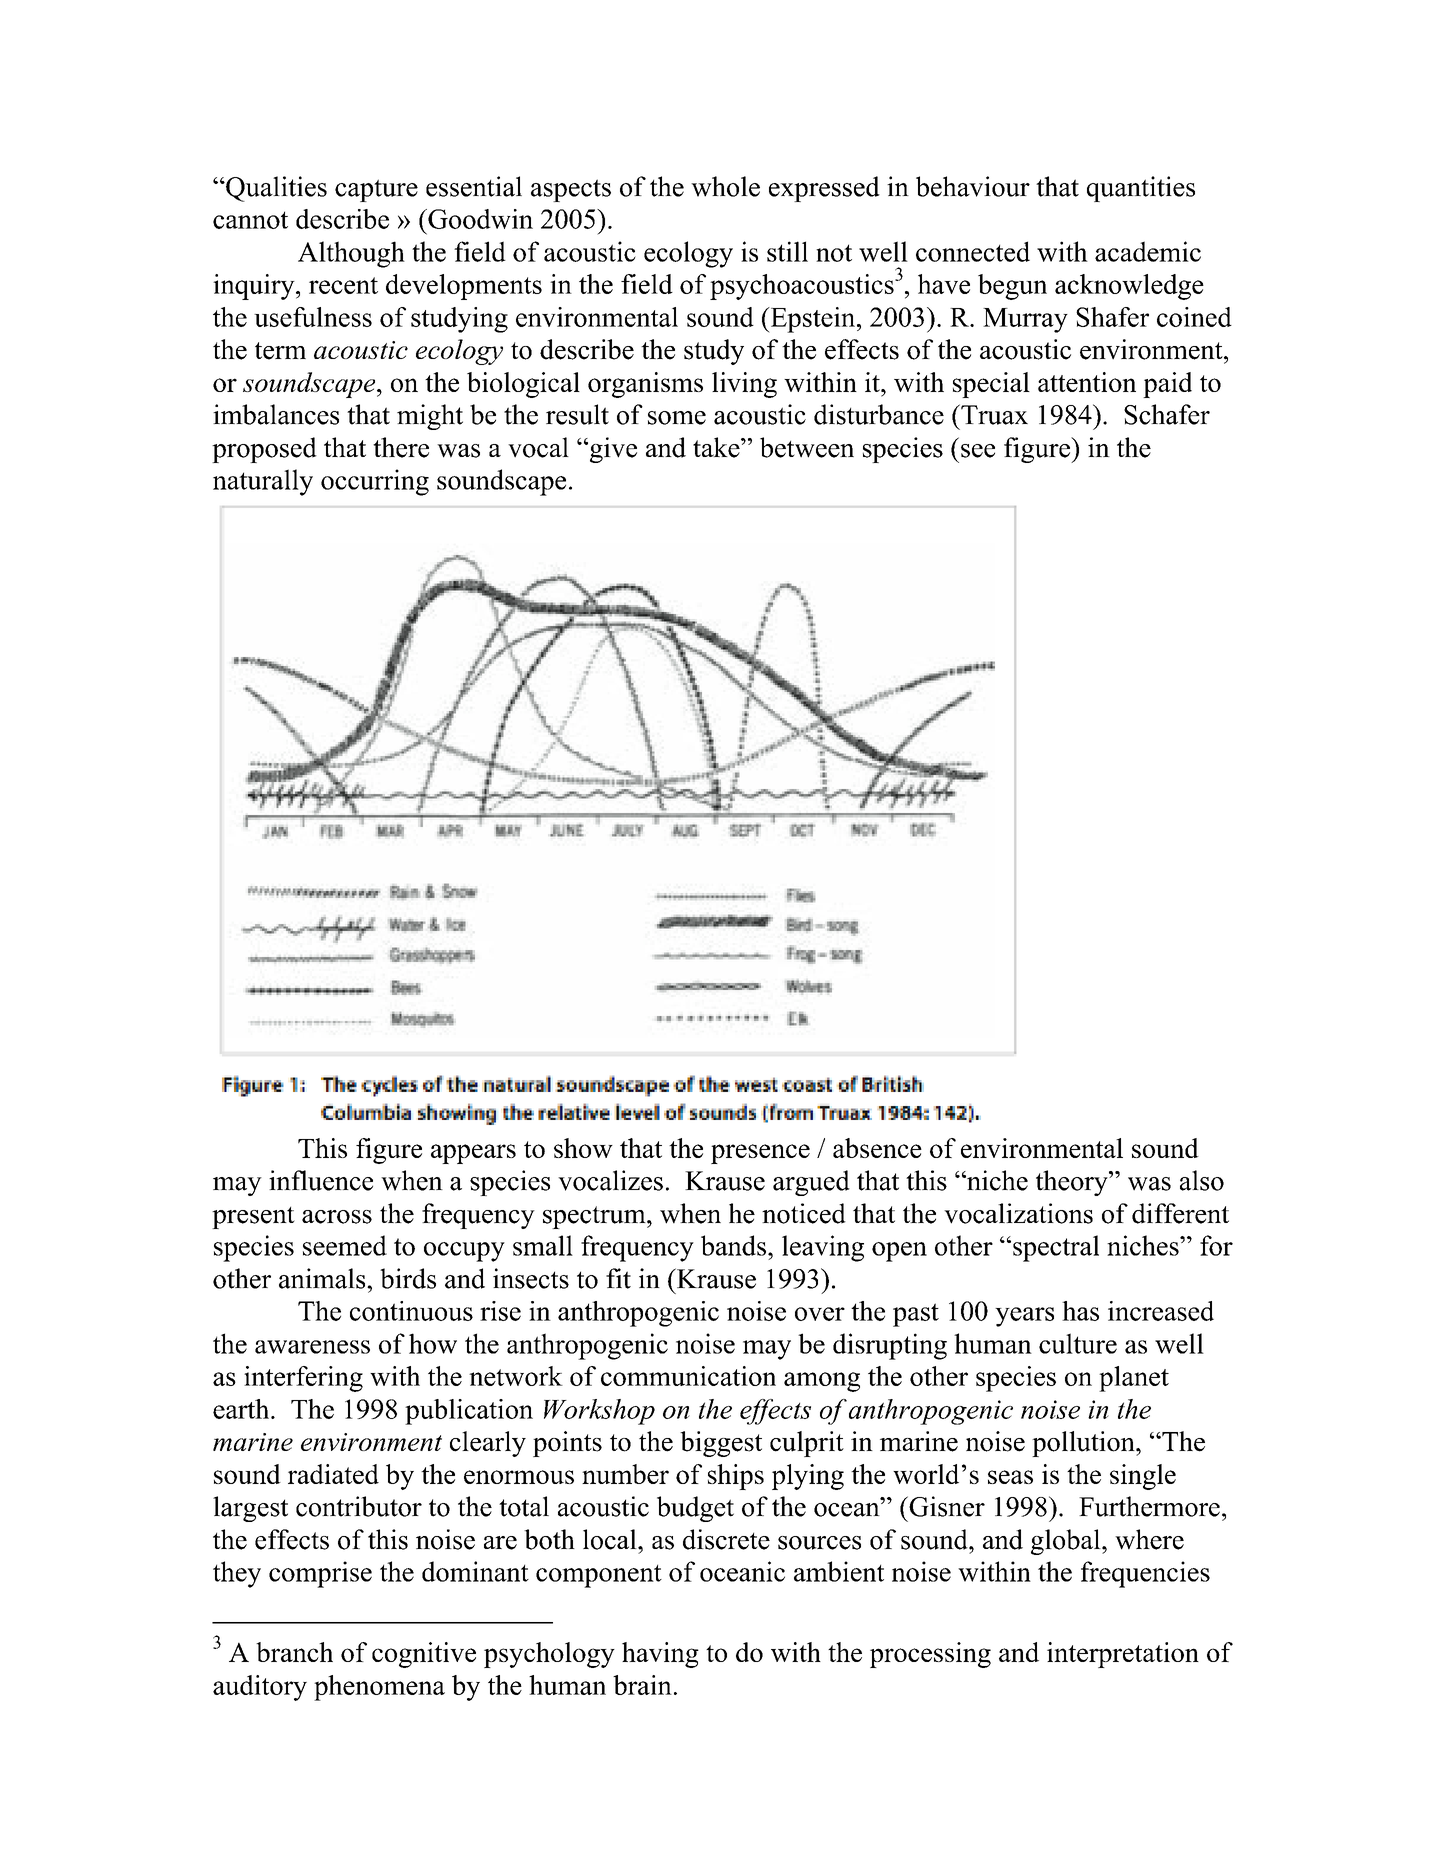 The width and height of the page is (1446, 1871). What do you see at coordinates (717, 447) in the page?
I see `take` at bounding box center [717, 447].
